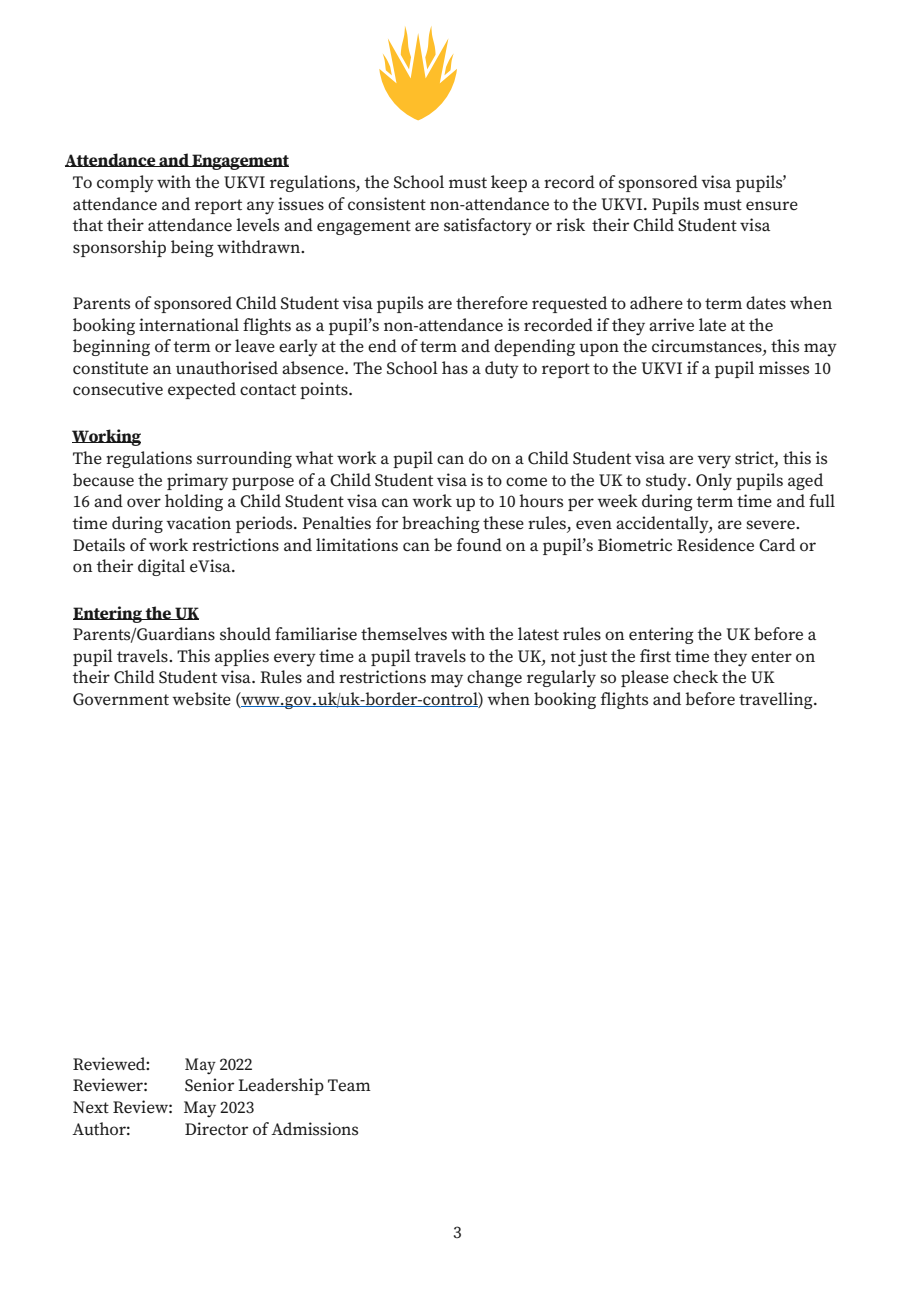  I want to click on Only, so click(714, 482).
